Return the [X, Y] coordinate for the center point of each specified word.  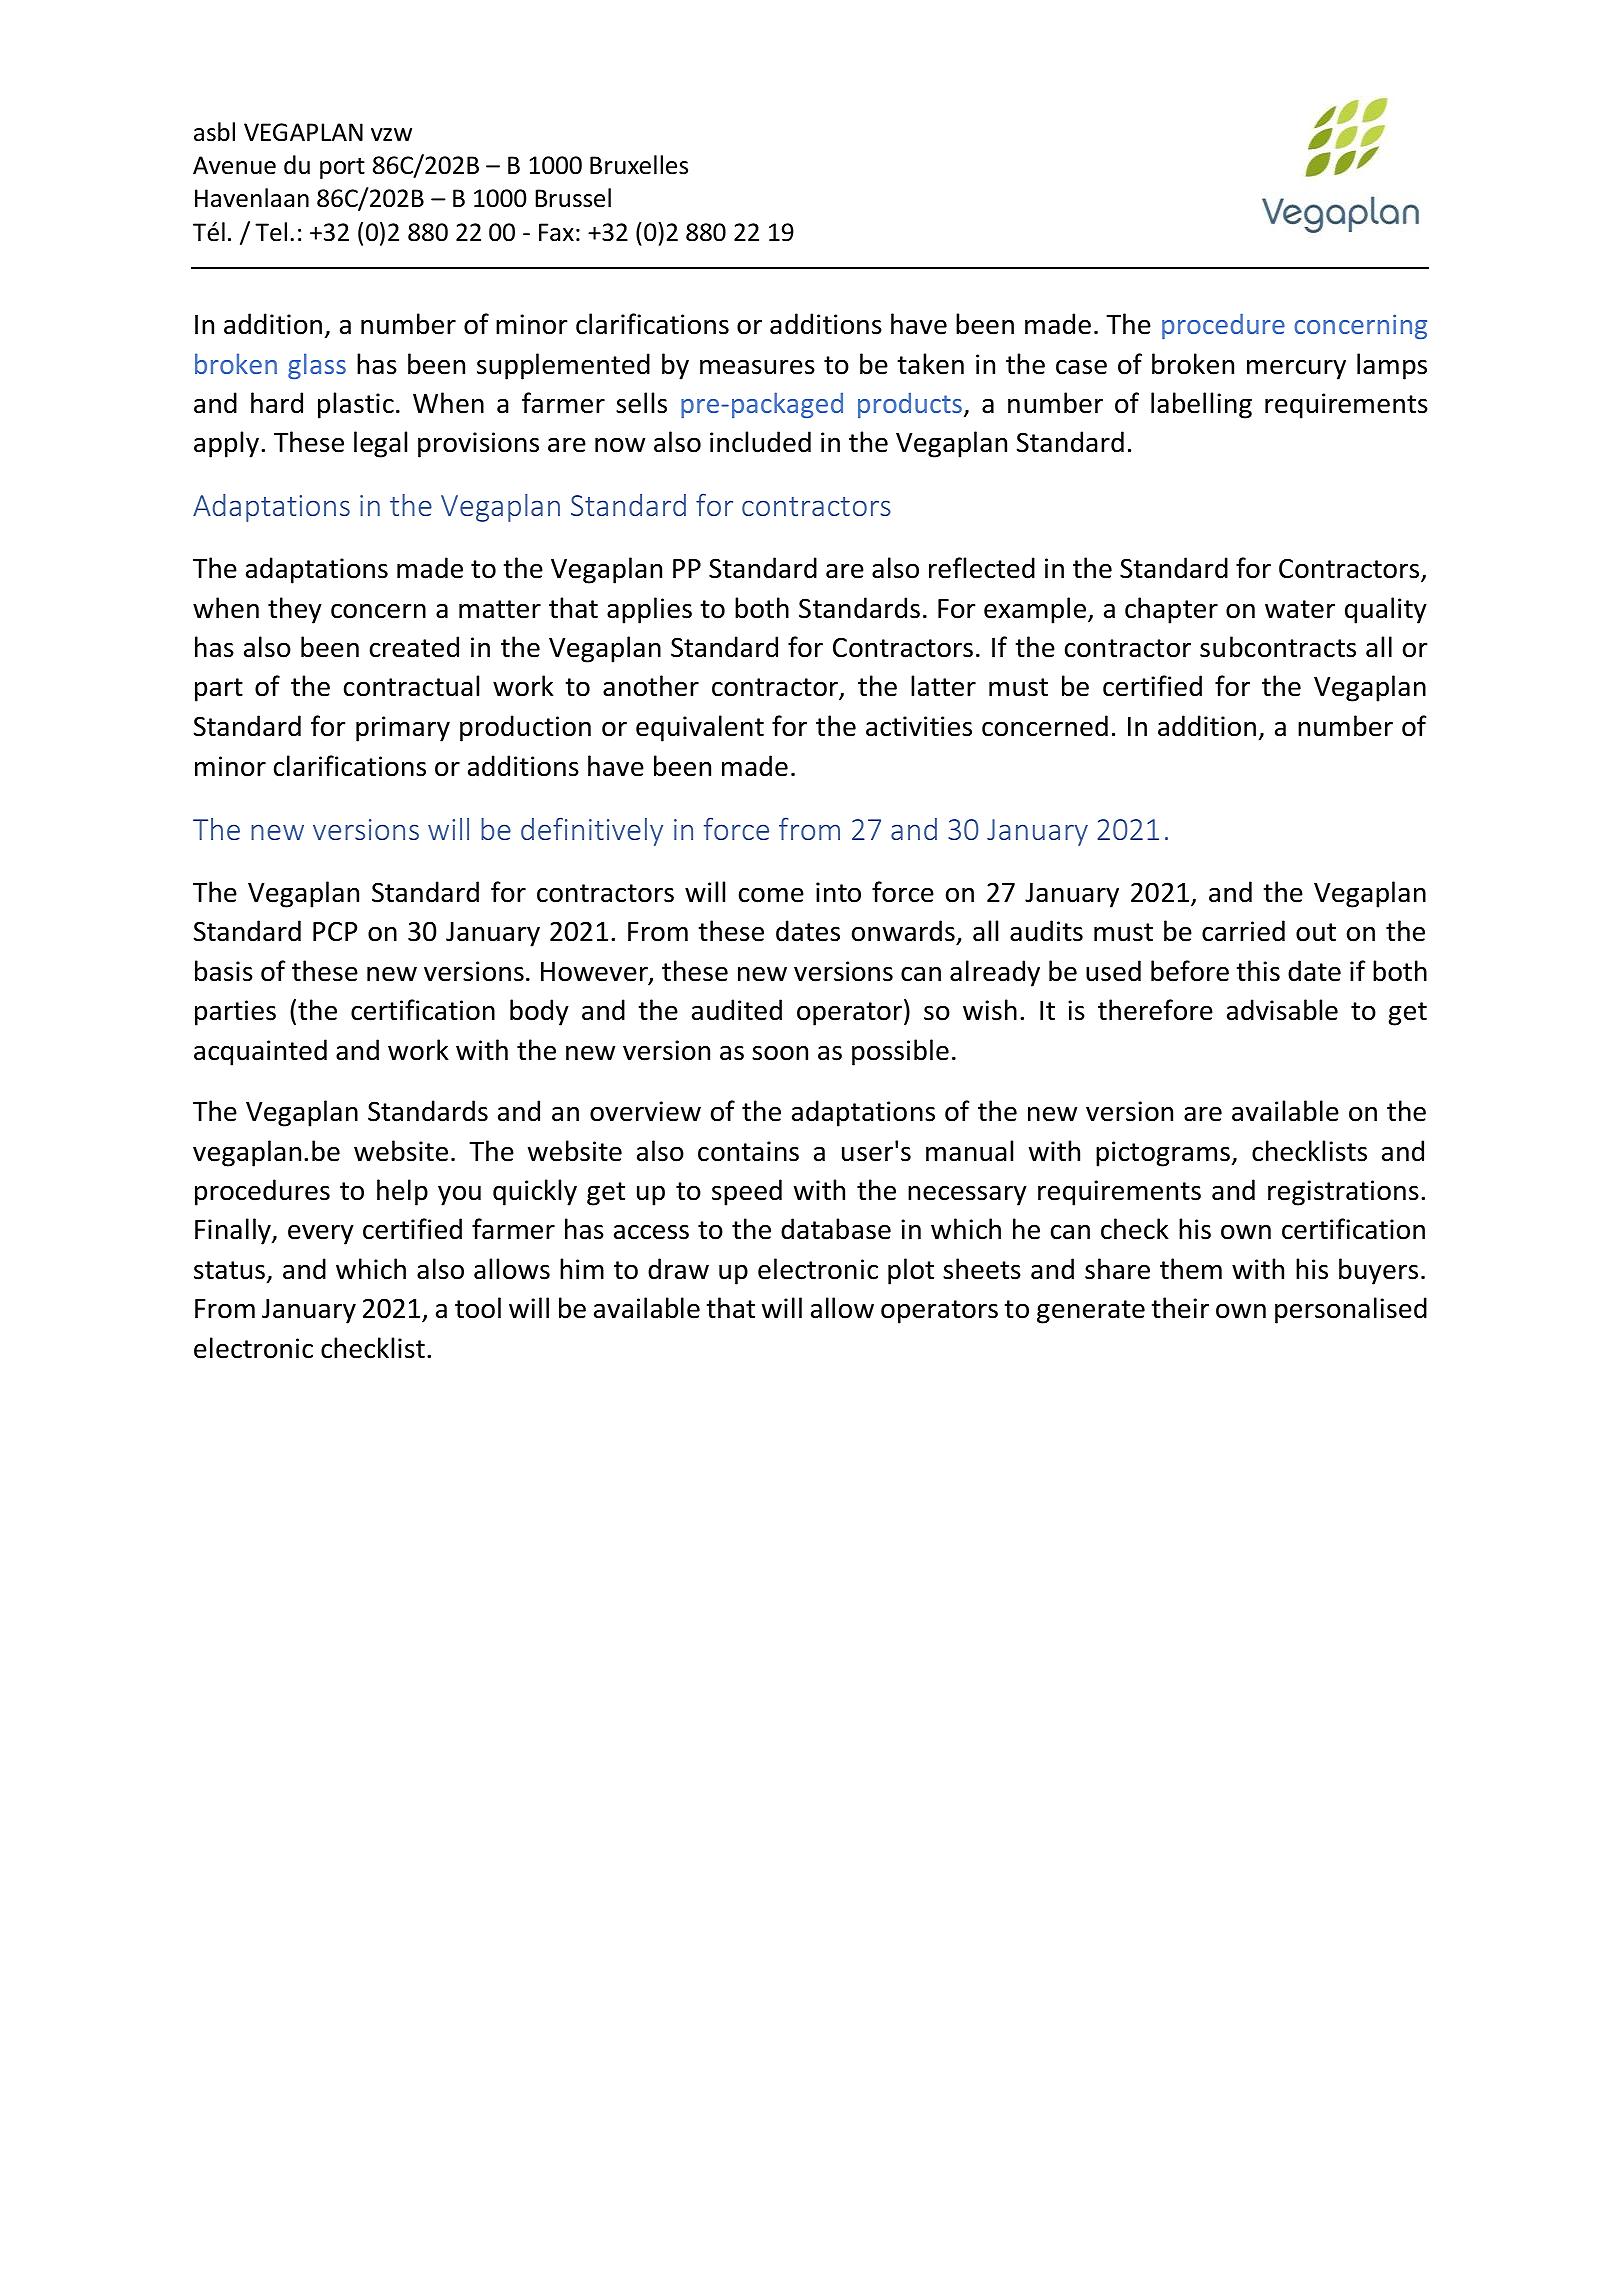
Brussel [573, 198]
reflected [982, 568]
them [1191, 1269]
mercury [1296, 369]
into [838, 892]
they [295, 610]
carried [1243, 931]
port [342, 168]
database [836, 1229]
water [1300, 609]
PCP [335, 931]
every [321, 1234]
